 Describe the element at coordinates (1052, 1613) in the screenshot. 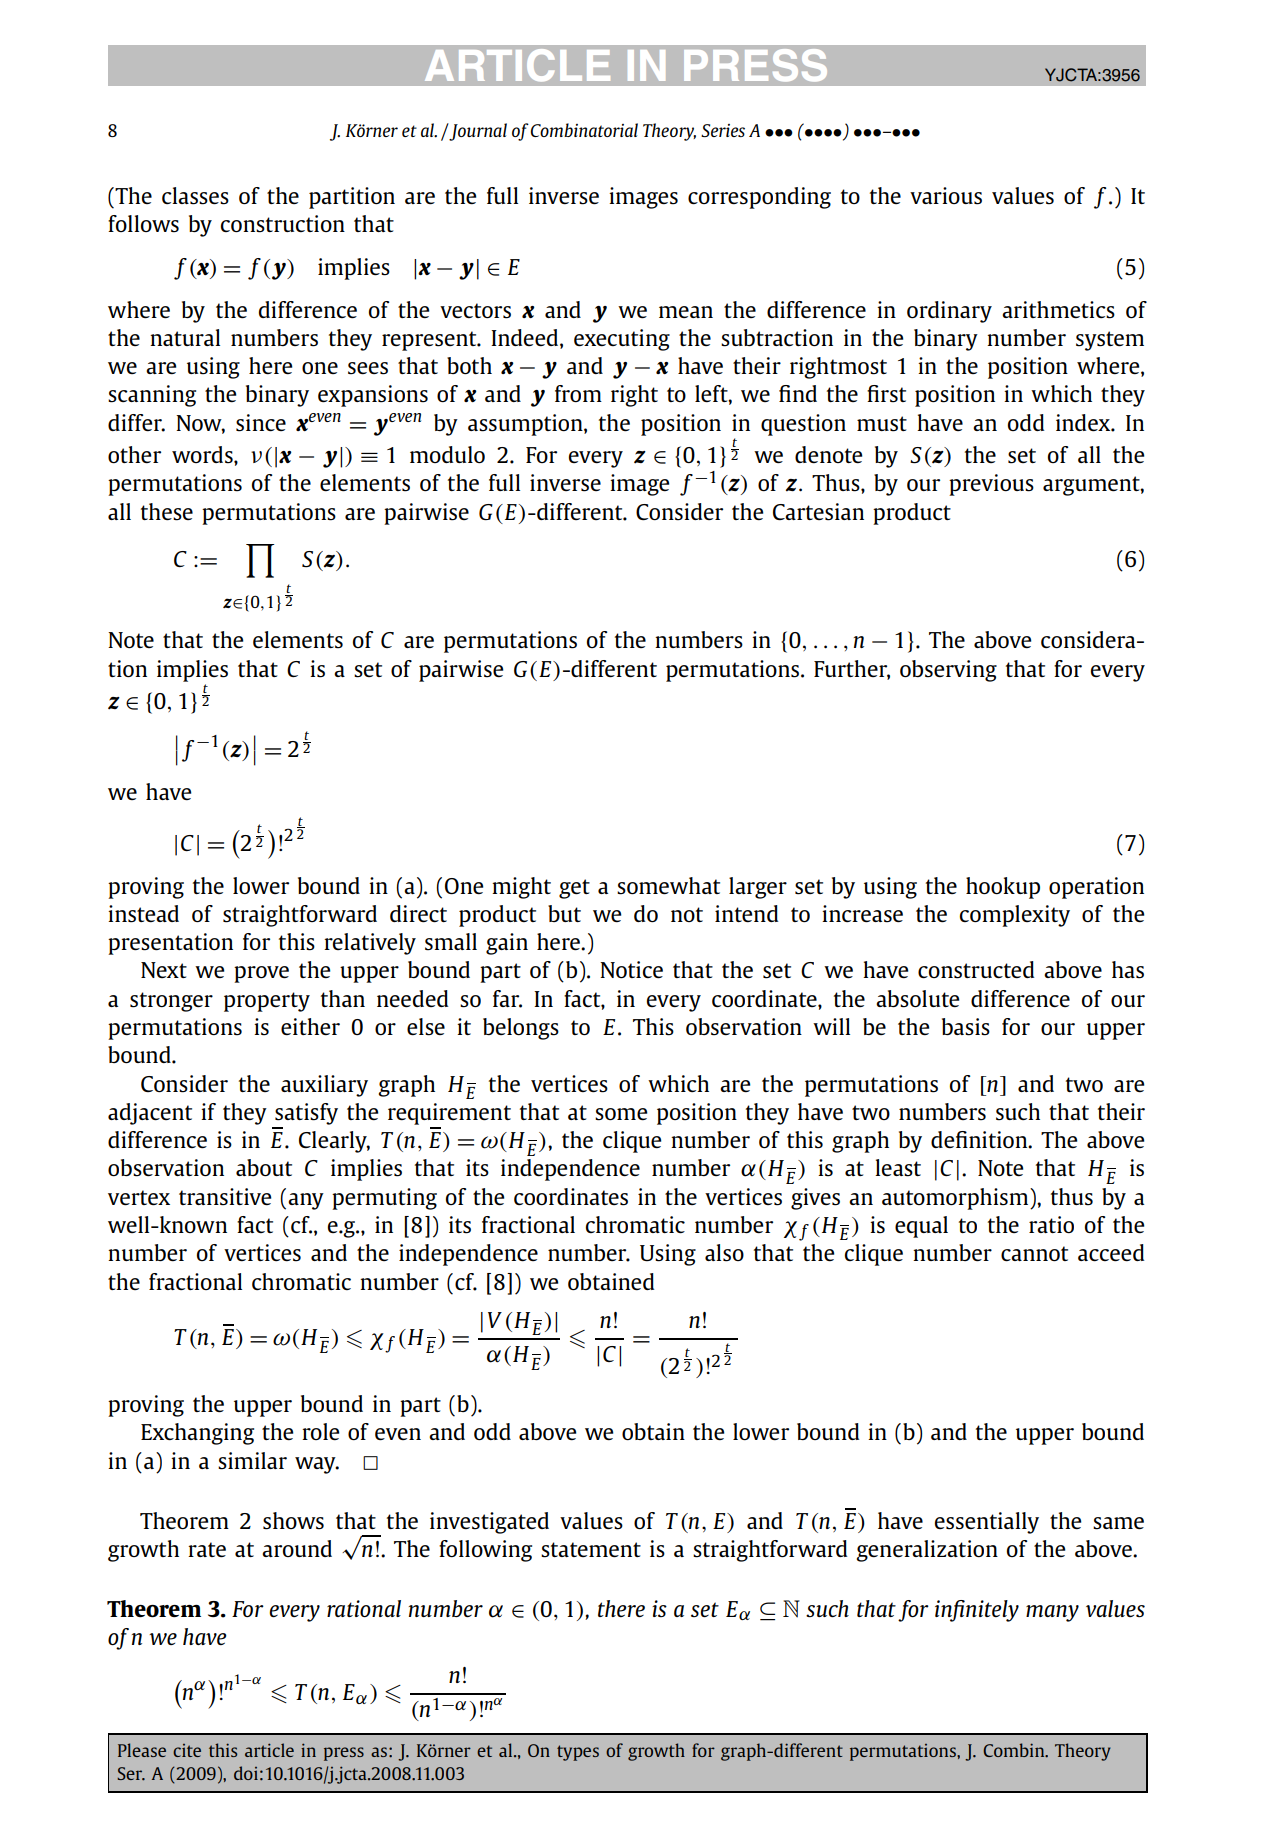

I see `many` at that location.
